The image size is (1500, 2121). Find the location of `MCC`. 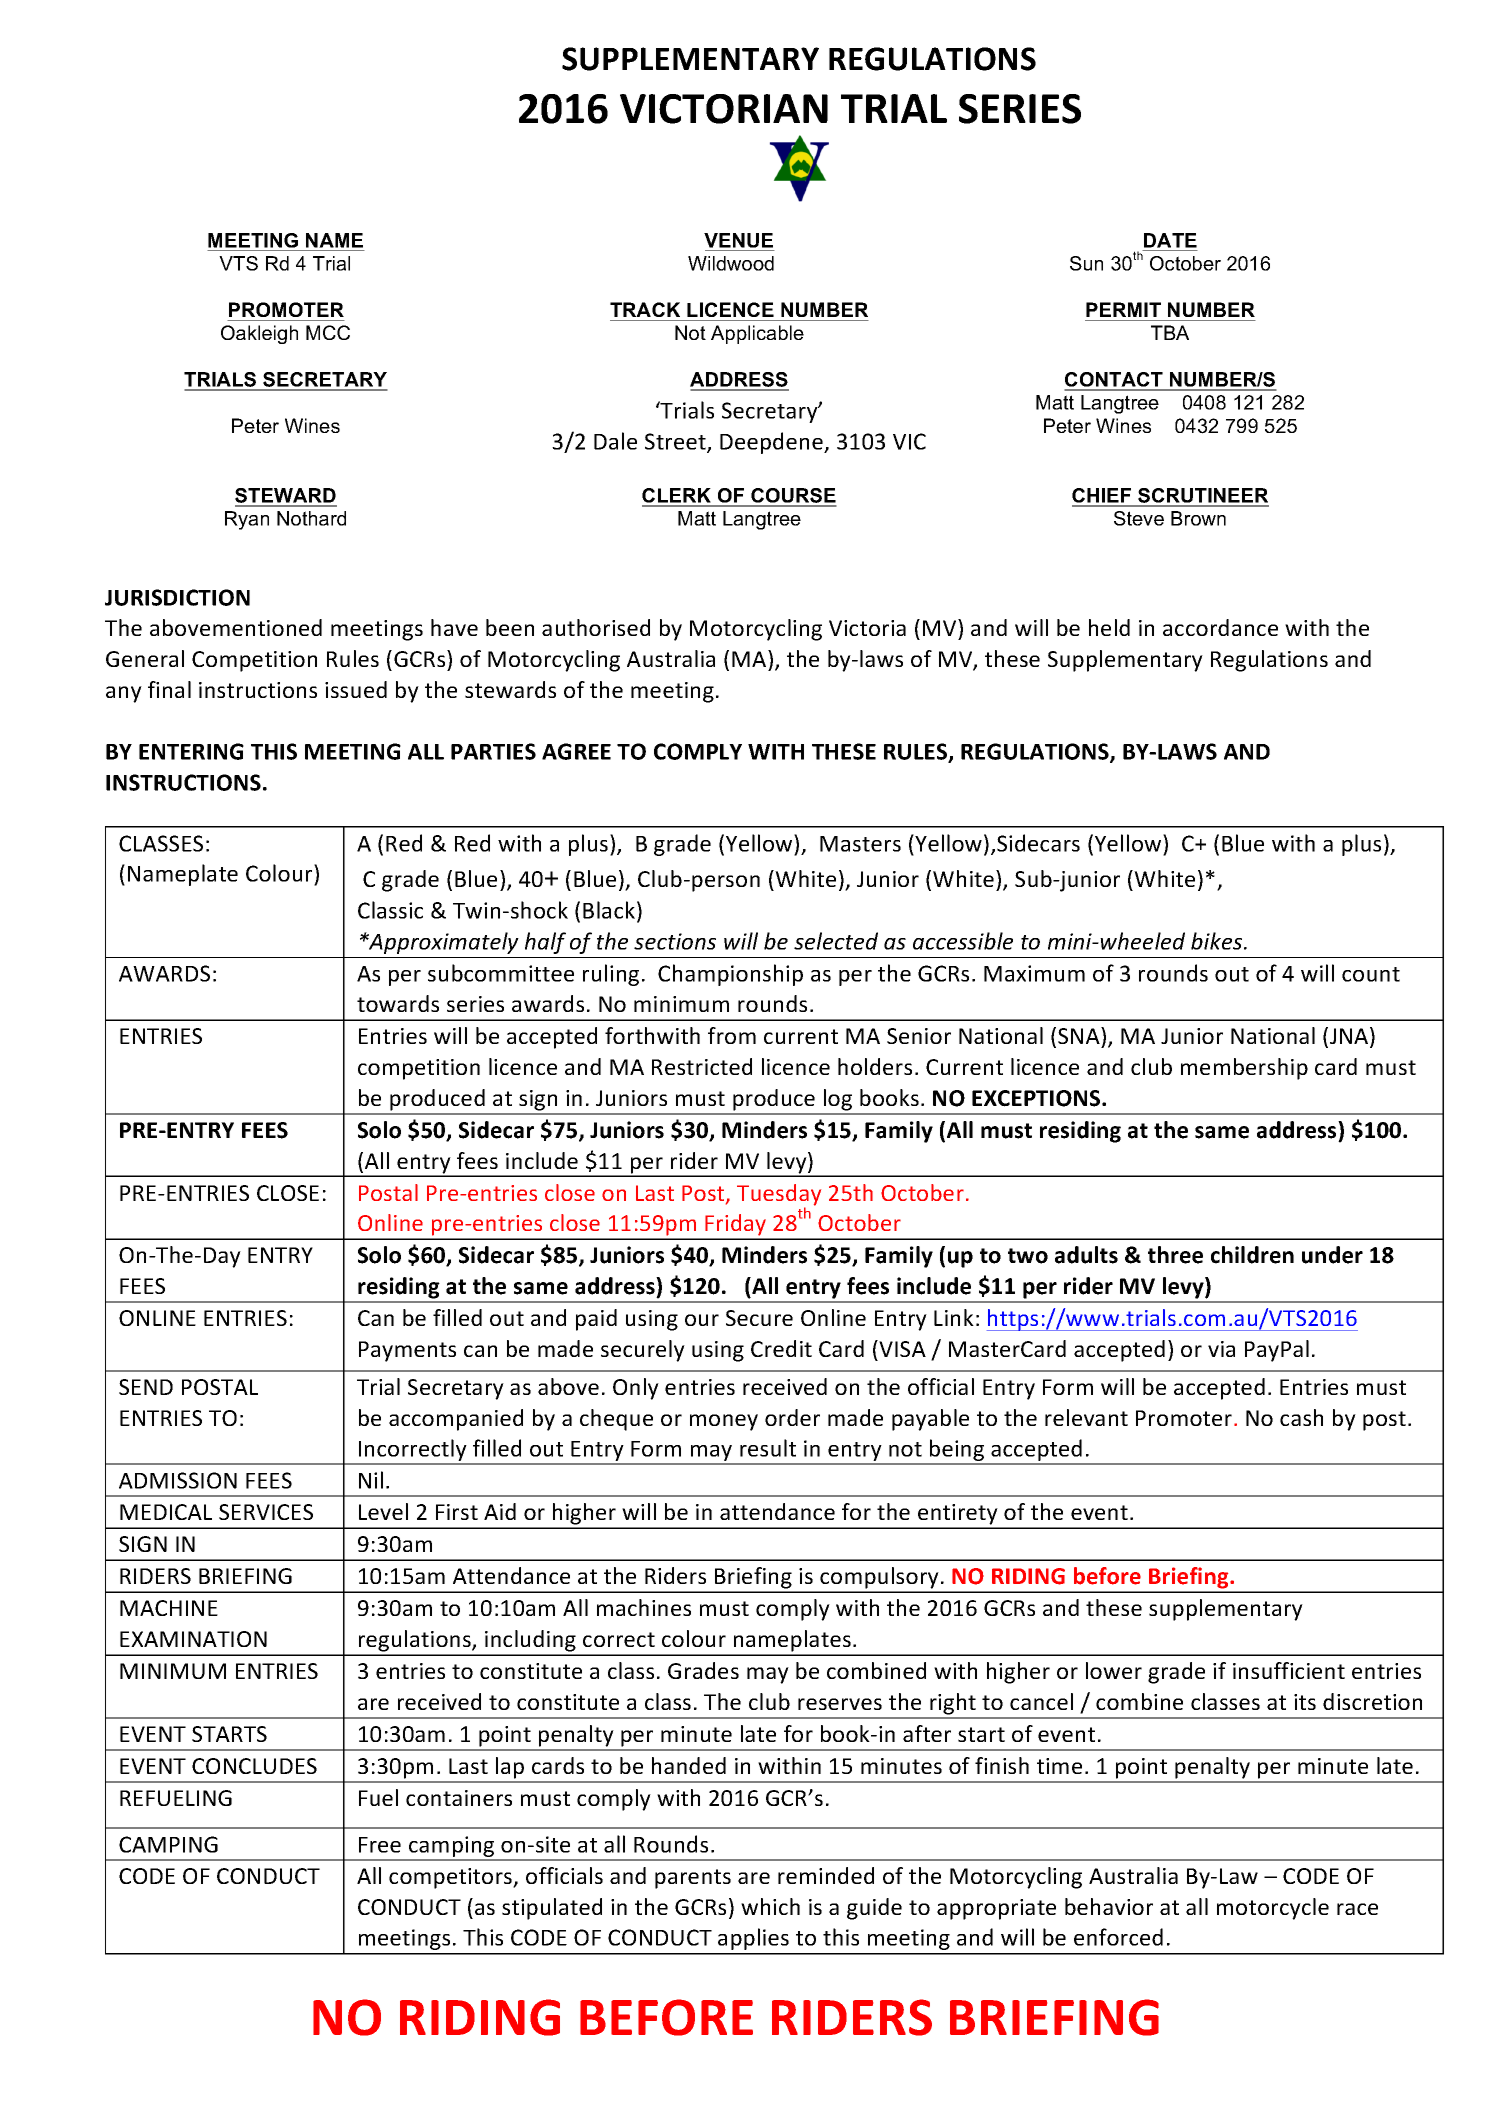

MCC is located at coordinates (328, 332).
